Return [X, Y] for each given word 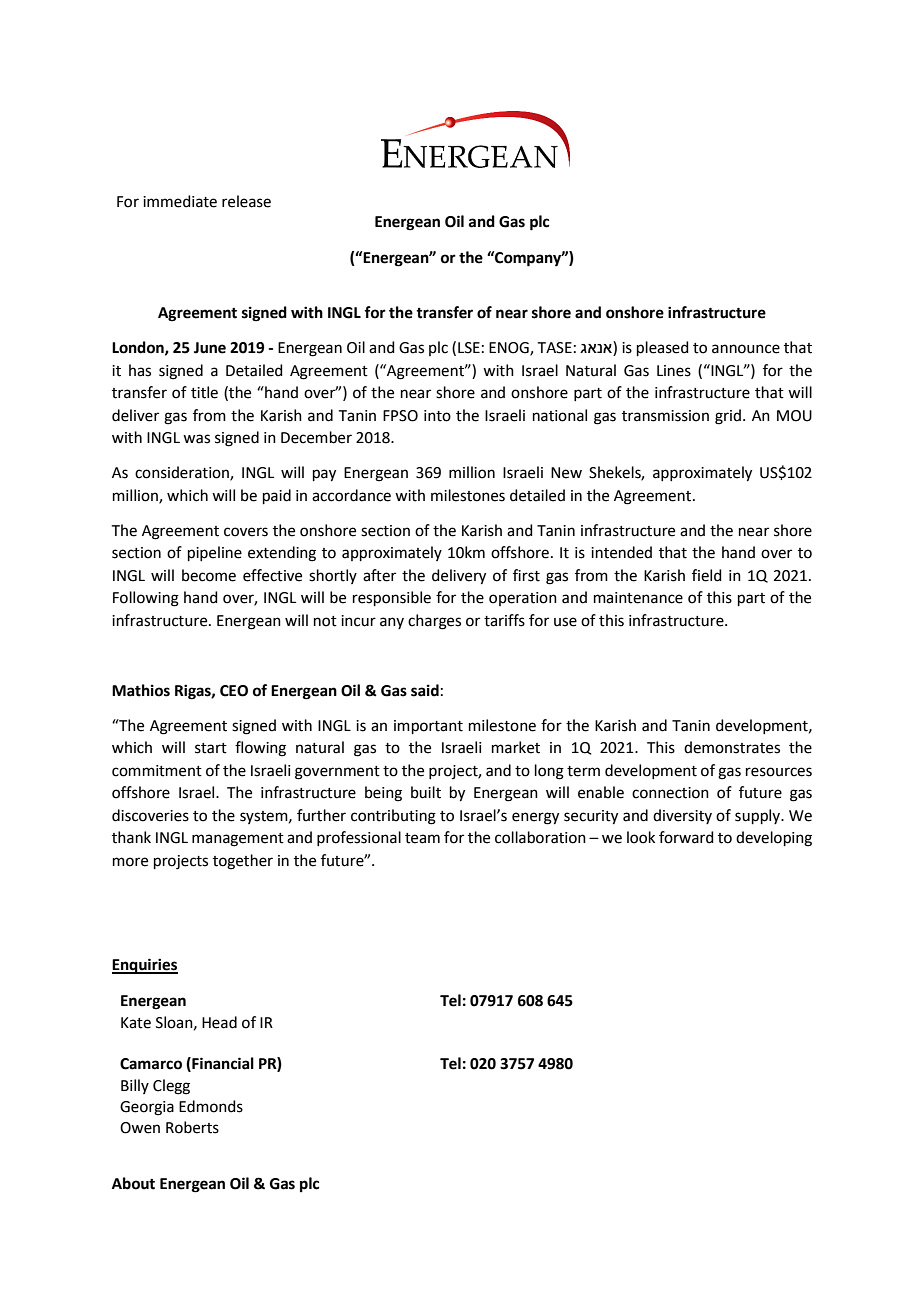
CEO [234, 691]
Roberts [192, 1127]
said [425, 690]
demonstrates [732, 747]
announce [746, 349]
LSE [469, 348]
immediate [180, 201]
